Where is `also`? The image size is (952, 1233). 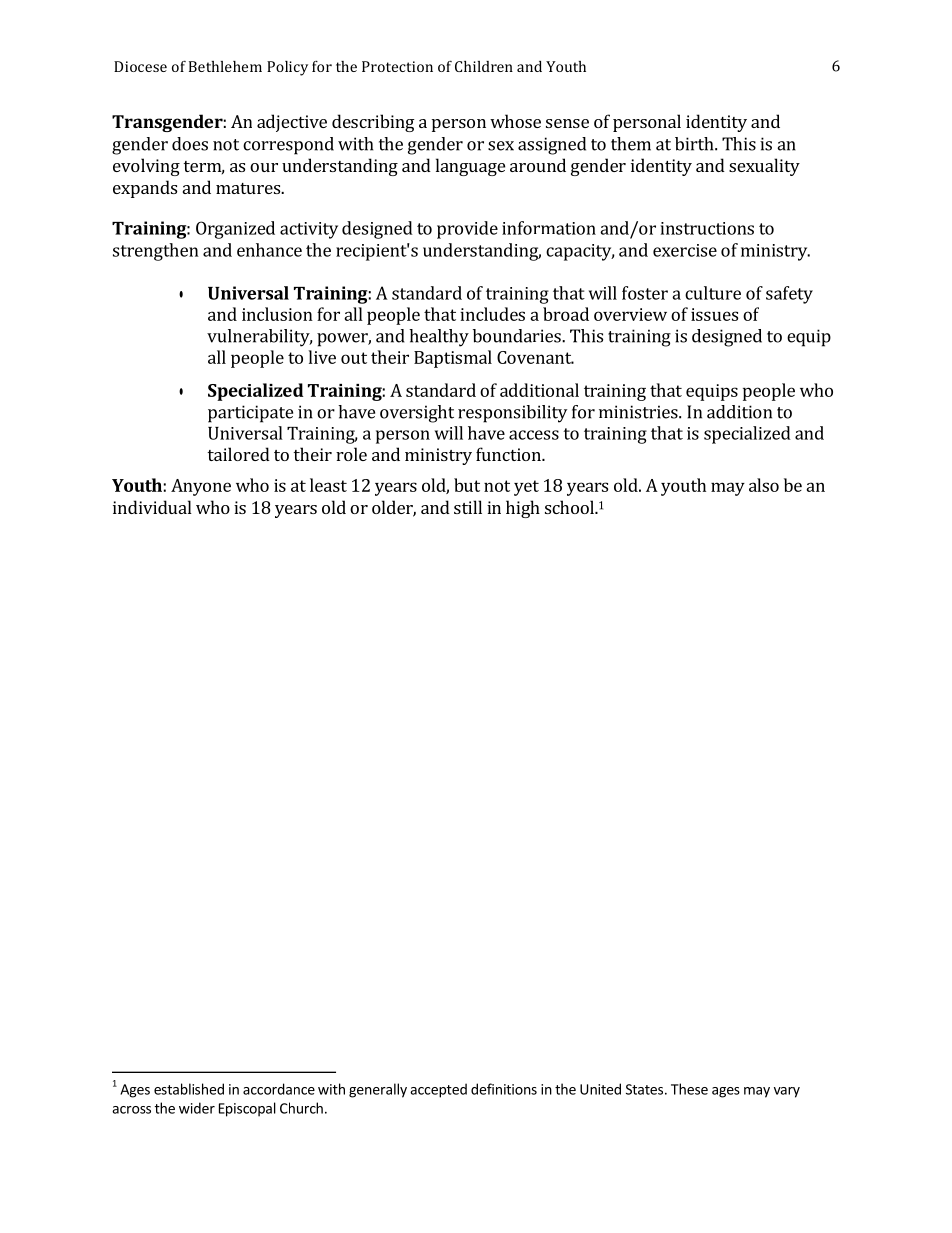
also is located at coordinates (764, 485).
